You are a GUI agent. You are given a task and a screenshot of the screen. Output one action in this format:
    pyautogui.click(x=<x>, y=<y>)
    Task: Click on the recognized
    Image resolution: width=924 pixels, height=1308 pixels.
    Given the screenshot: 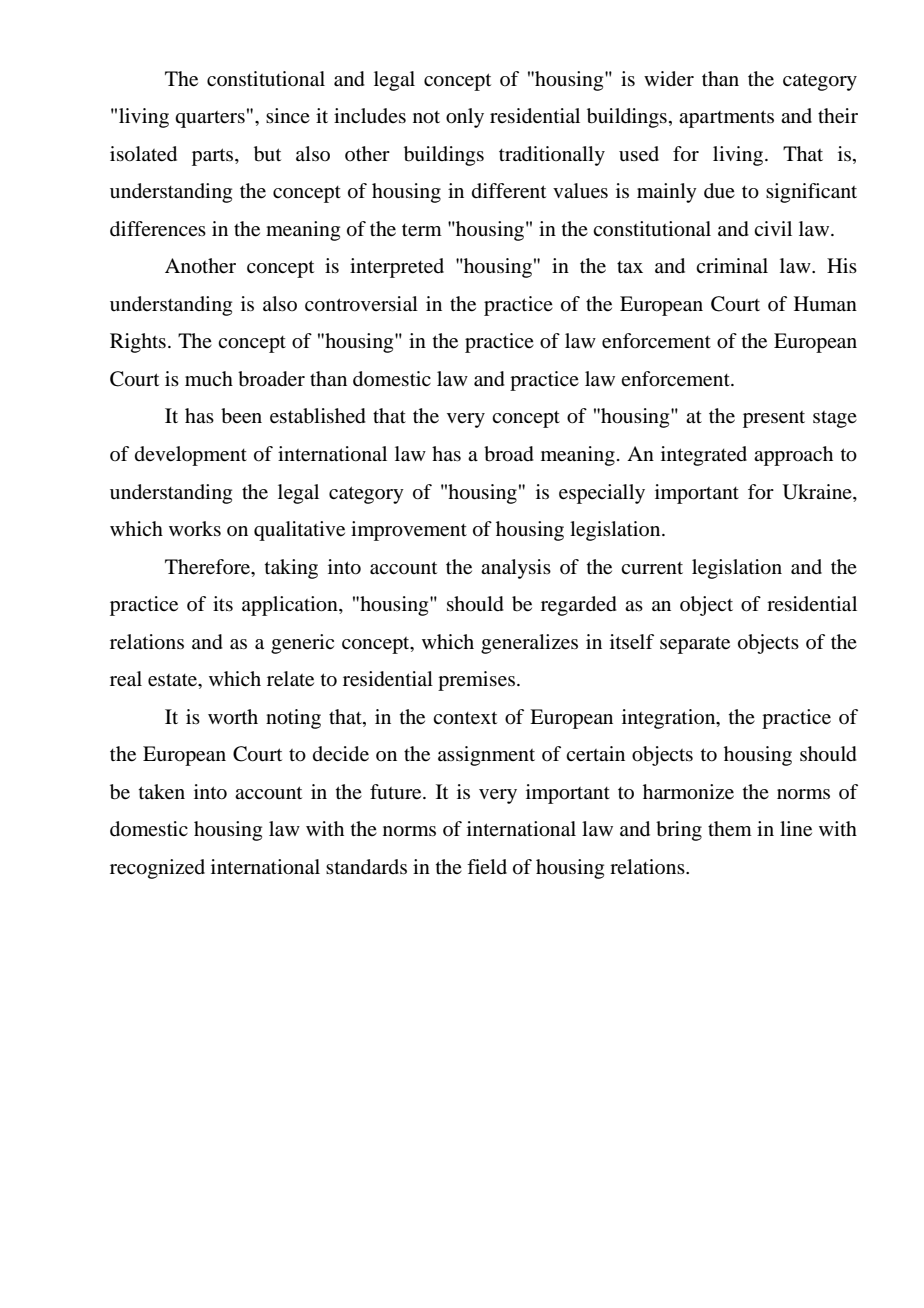 What is the action you would take?
    pyautogui.click(x=157, y=869)
